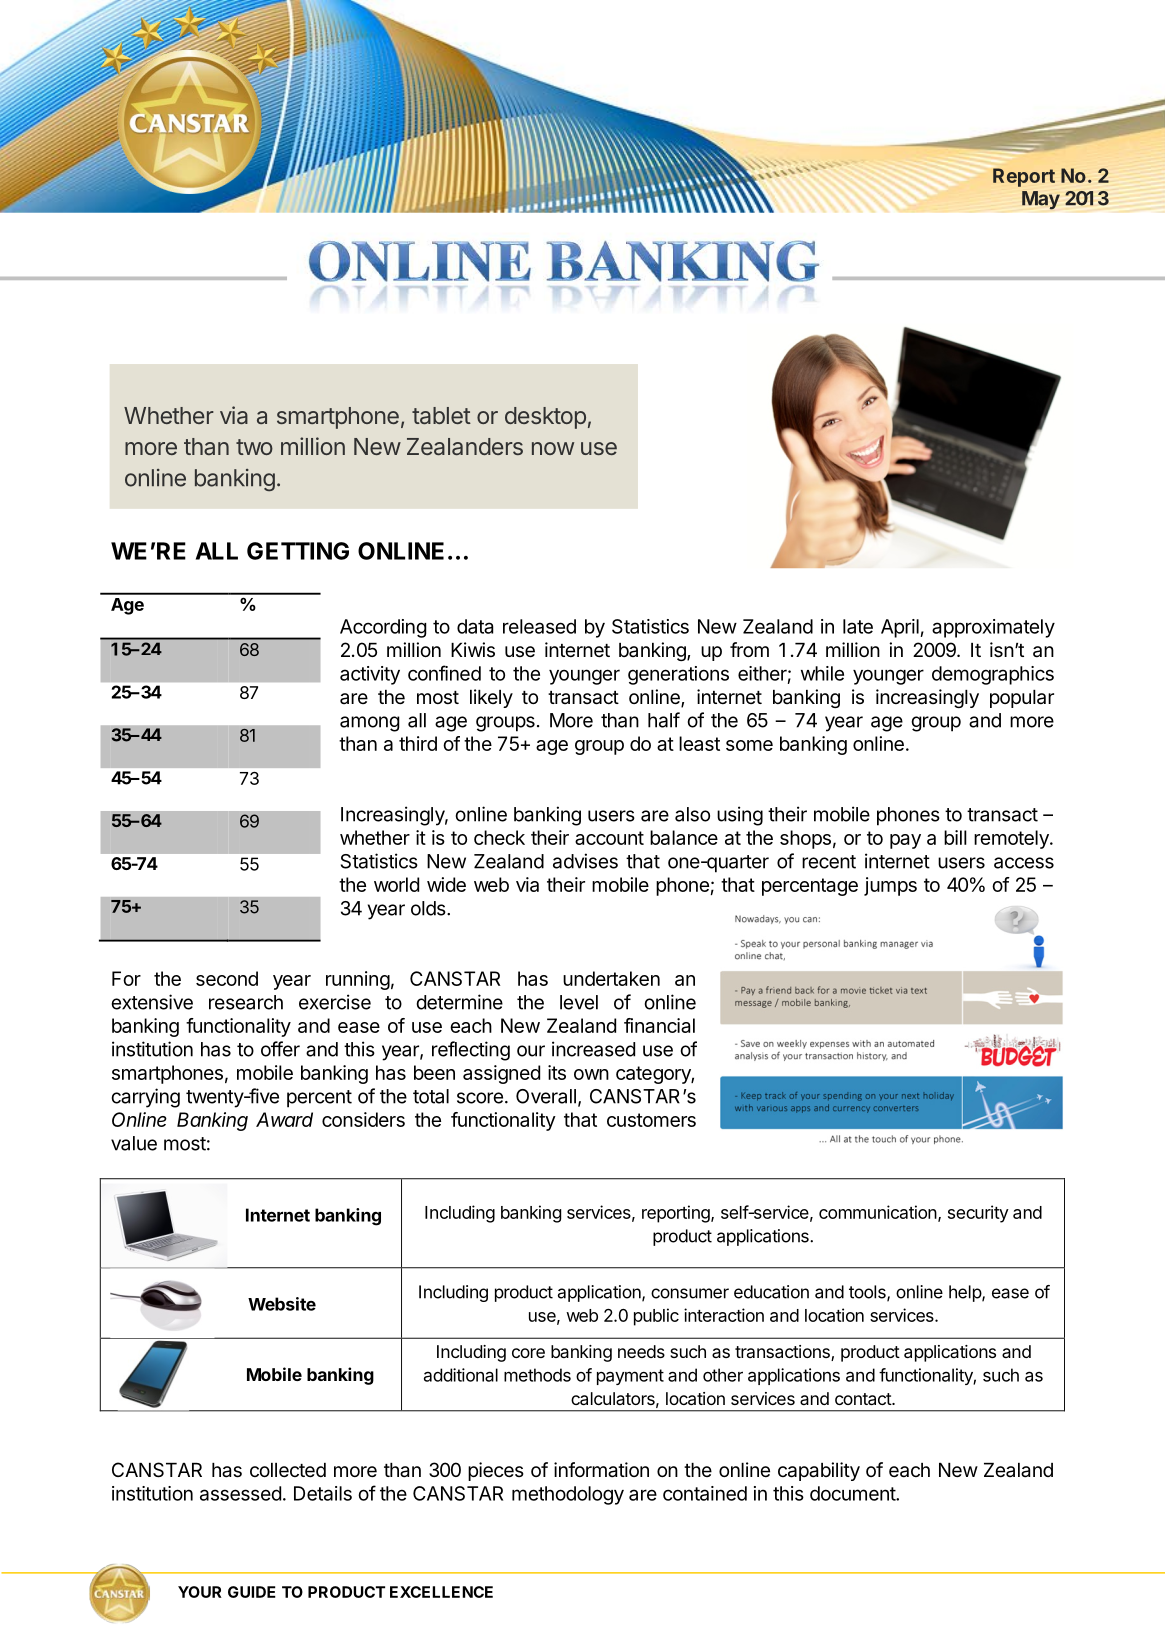 This screenshot has width=1165, height=1648. I want to click on two, so click(254, 447).
